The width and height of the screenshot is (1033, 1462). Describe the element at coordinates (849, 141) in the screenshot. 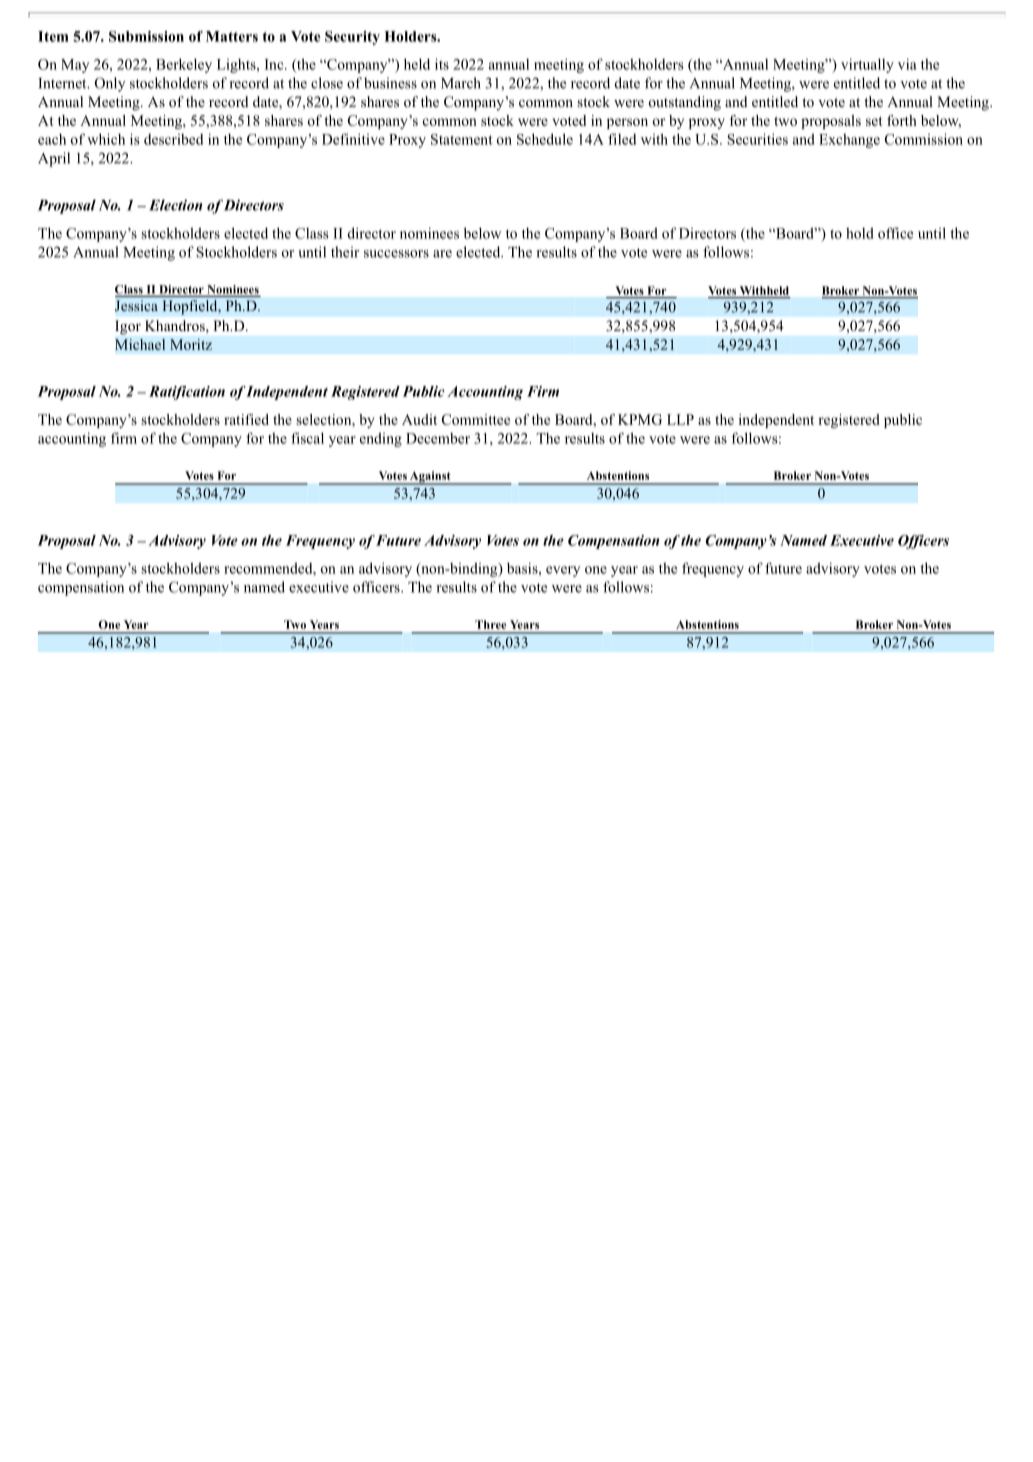

I see `Exchange` at that location.
